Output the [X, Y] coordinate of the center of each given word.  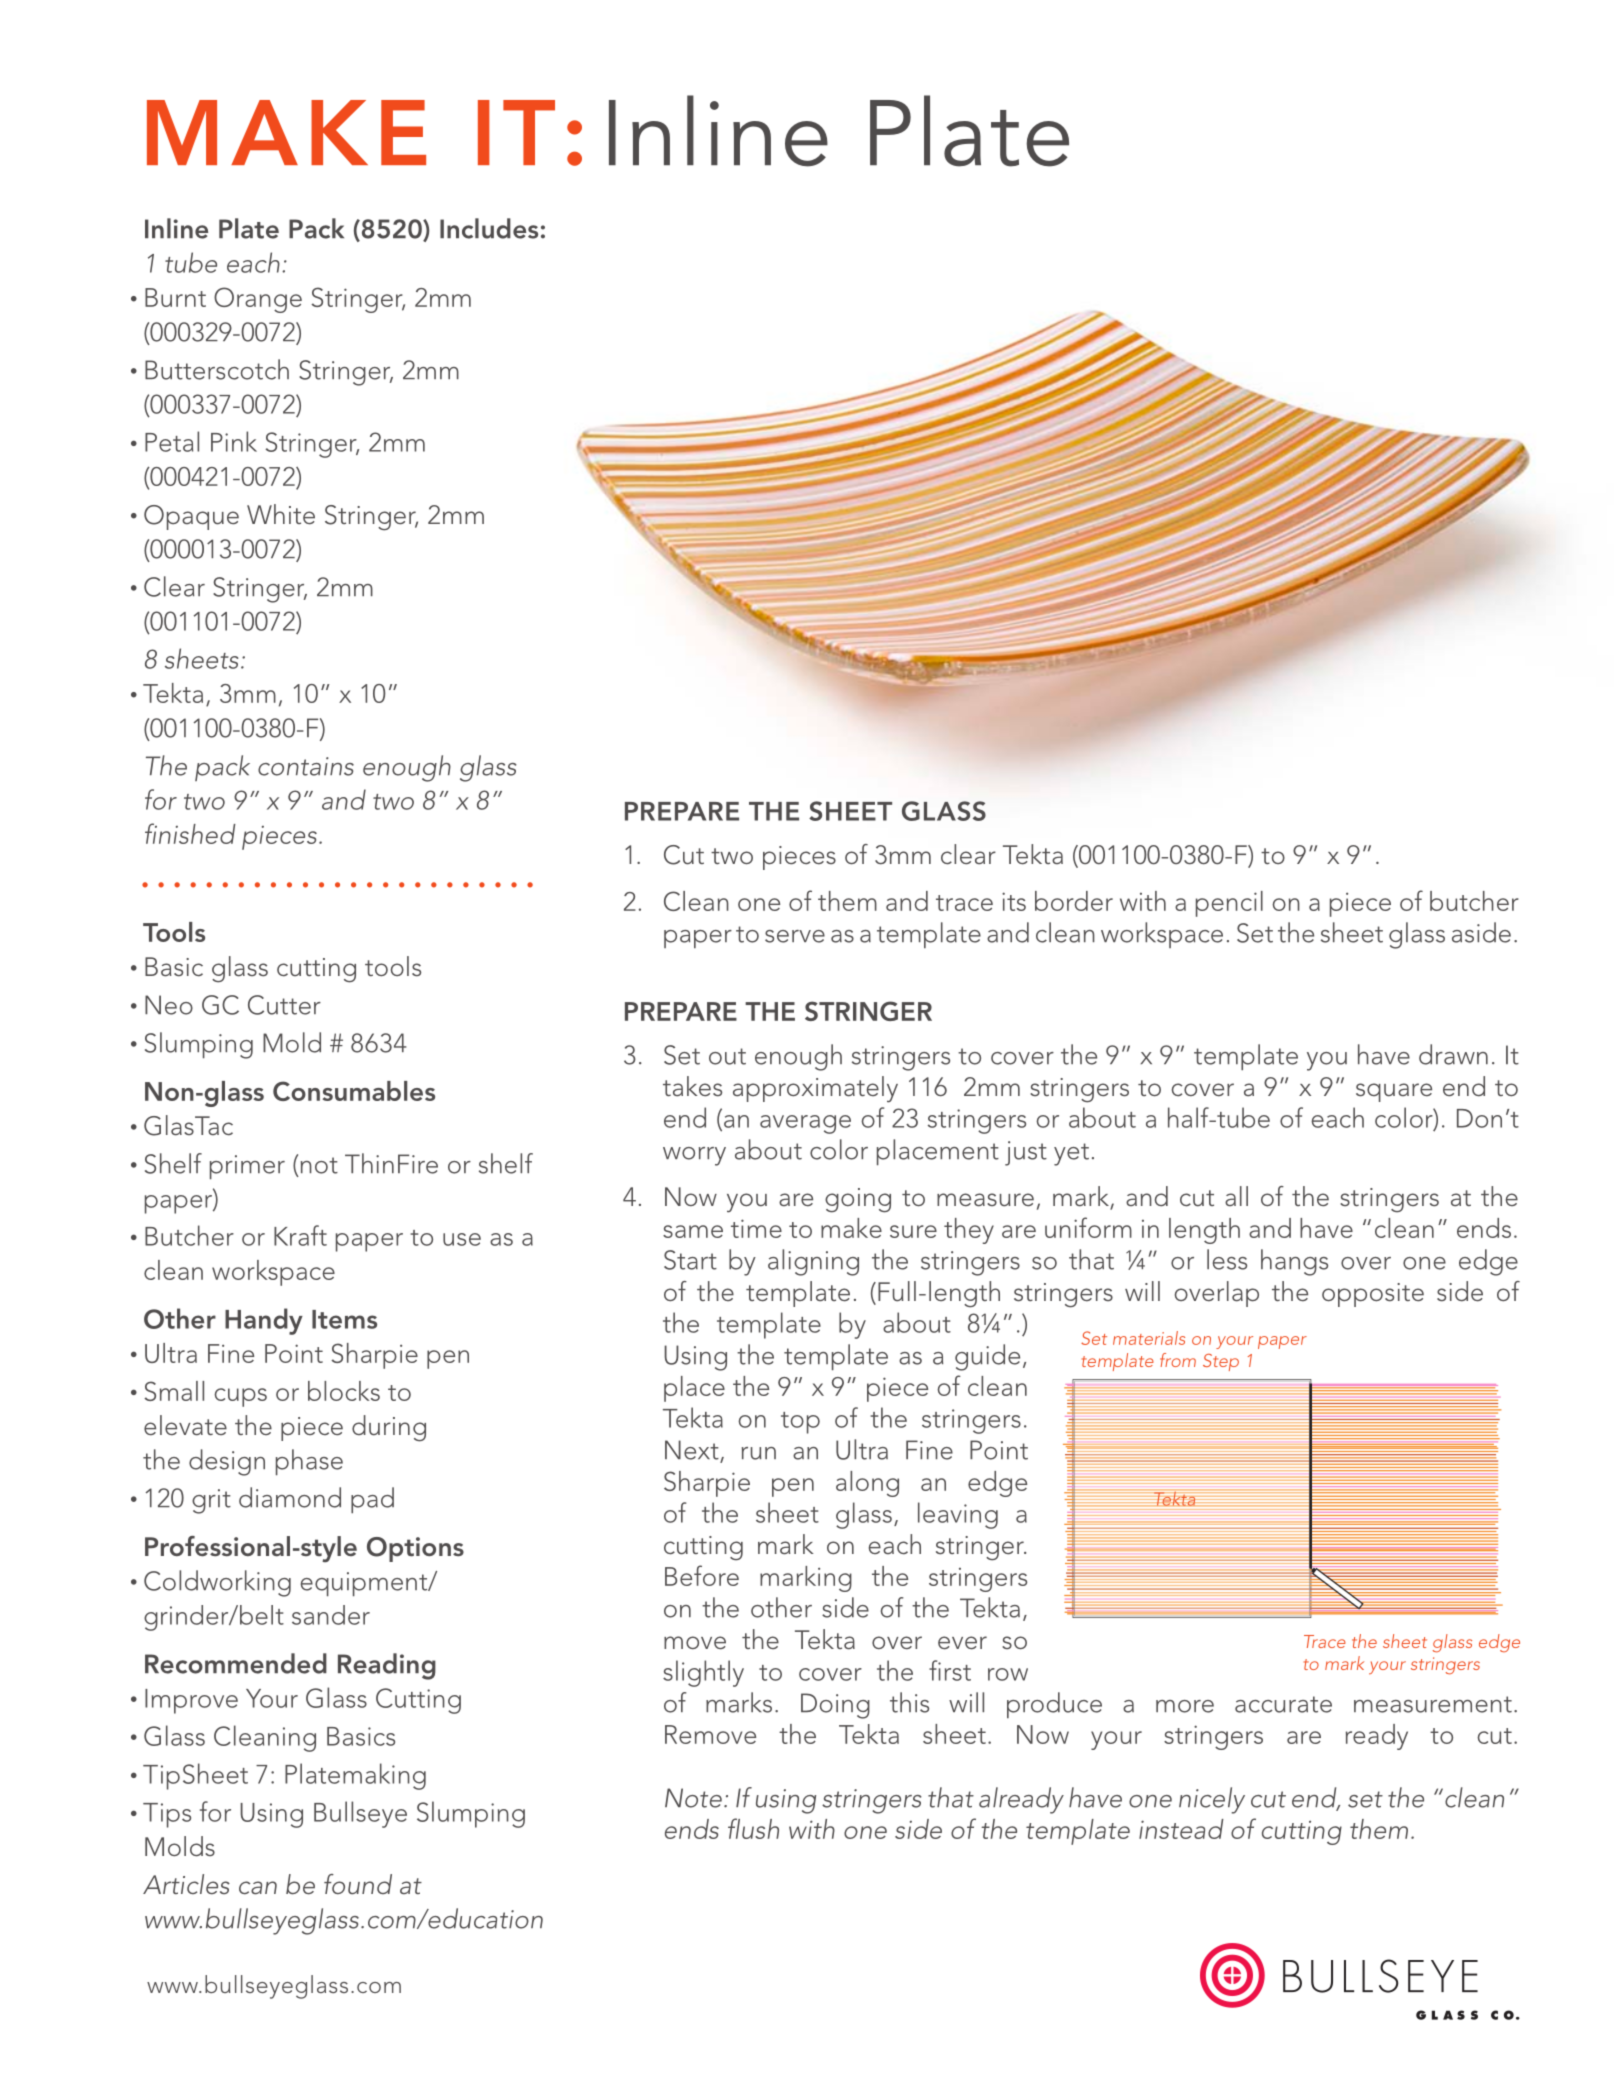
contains [306, 766]
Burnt [175, 297]
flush [753, 1828]
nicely [1212, 1800]
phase [309, 1462]
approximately [815, 1089]
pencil [1229, 904]
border [1074, 901]
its [1014, 901]
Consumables [354, 1091]
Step [1221, 1362]
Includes [489, 228]
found [358, 1884]
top [800, 1423]
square [1394, 1092]
